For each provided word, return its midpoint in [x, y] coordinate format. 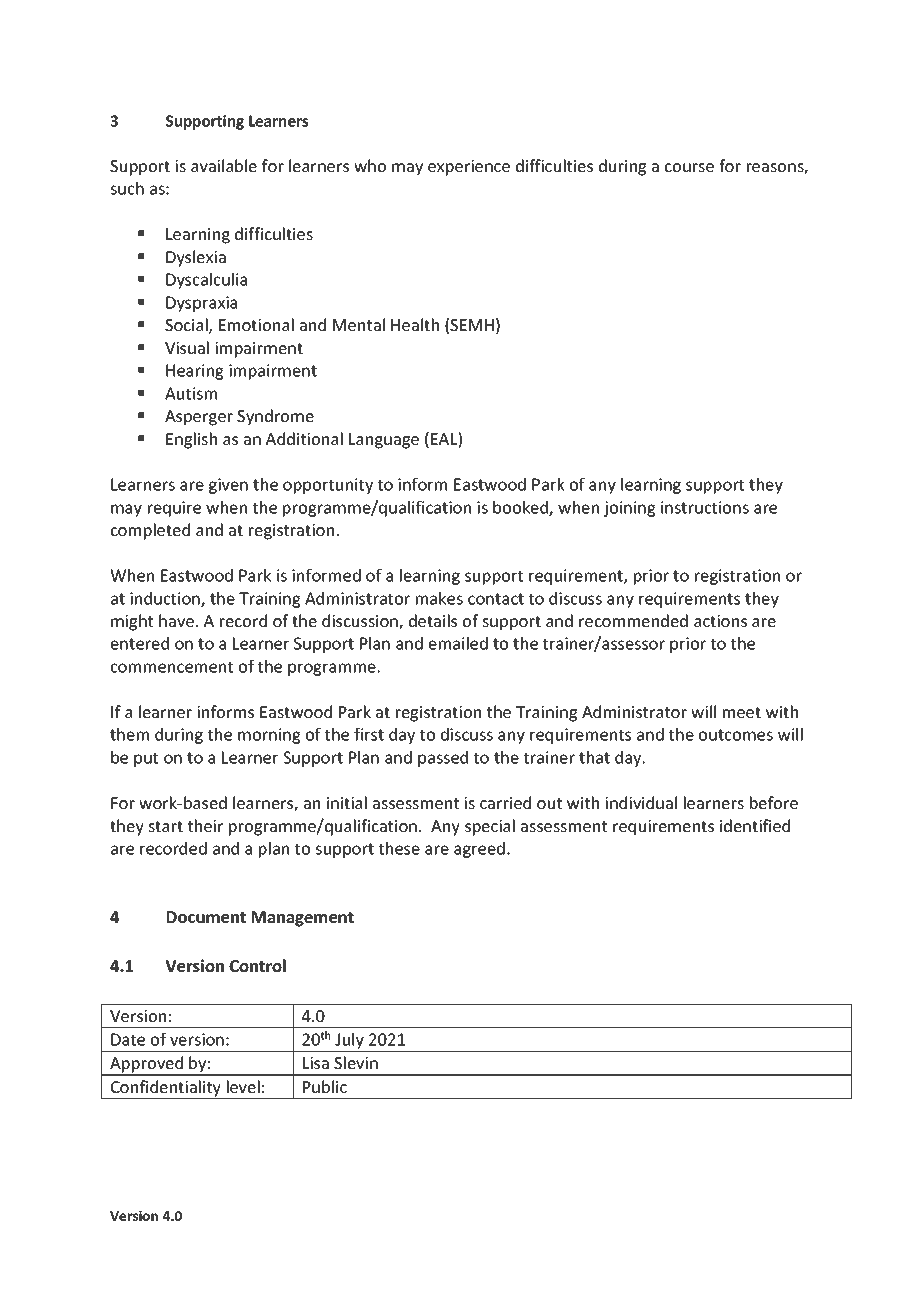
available [224, 165]
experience [469, 168]
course [689, 167]
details [433, 620]
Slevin [356, 1062]
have [176, 620]
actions [720, 621]
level [243, 1086]
